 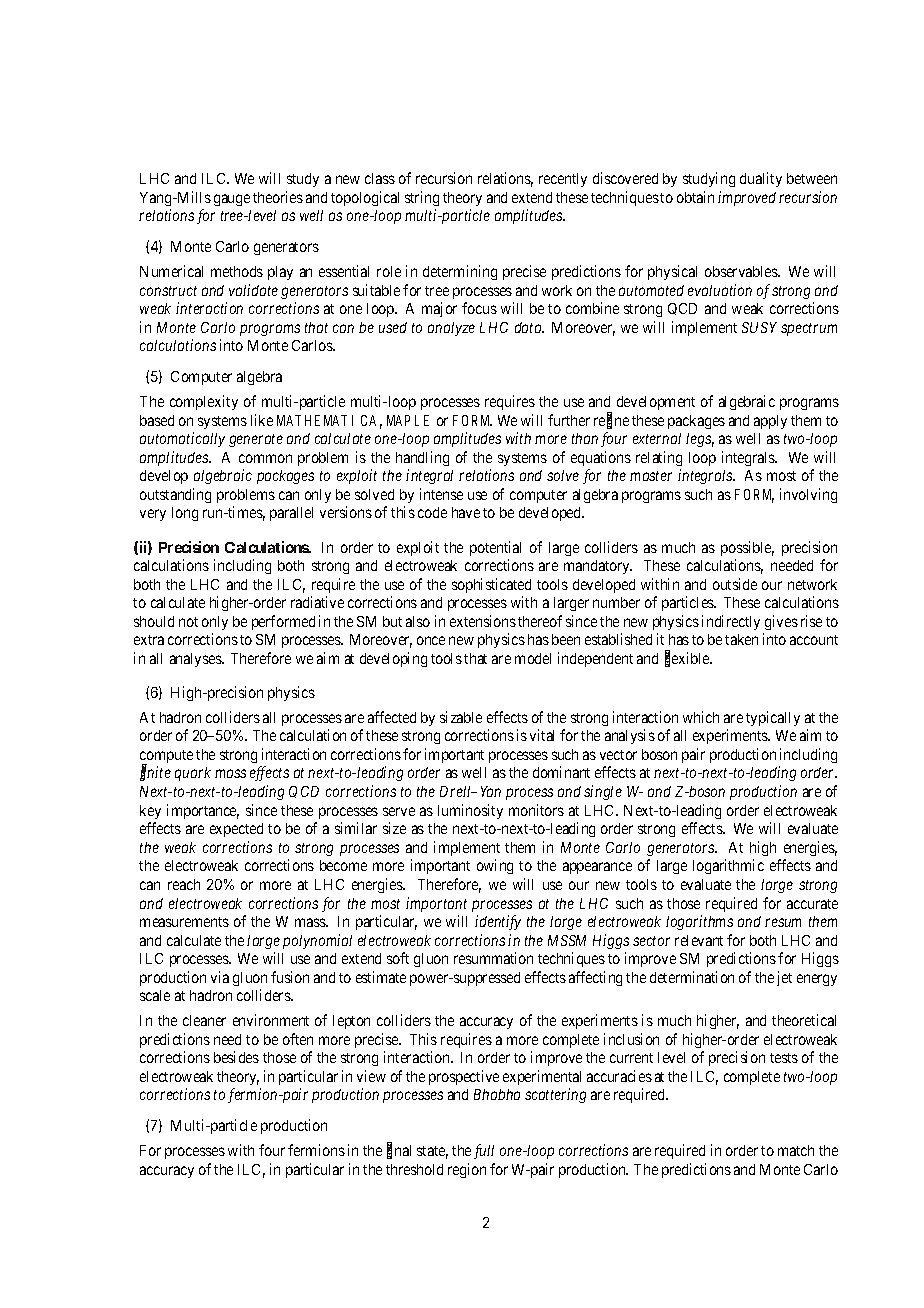 I want to click on string, so click(x=422, y=198).
